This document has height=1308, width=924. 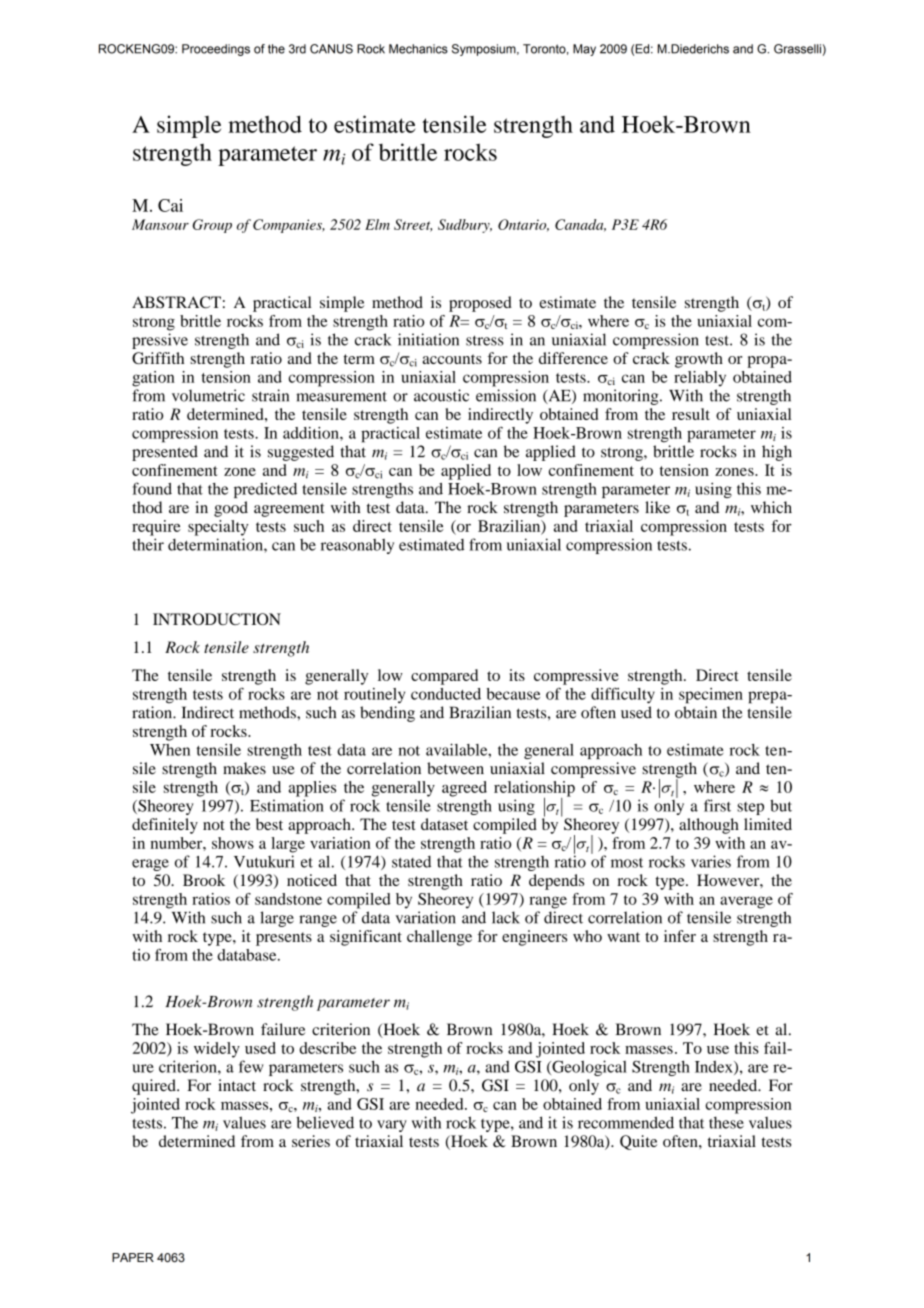 I want to click on infer, so click(x=680, y=936).
